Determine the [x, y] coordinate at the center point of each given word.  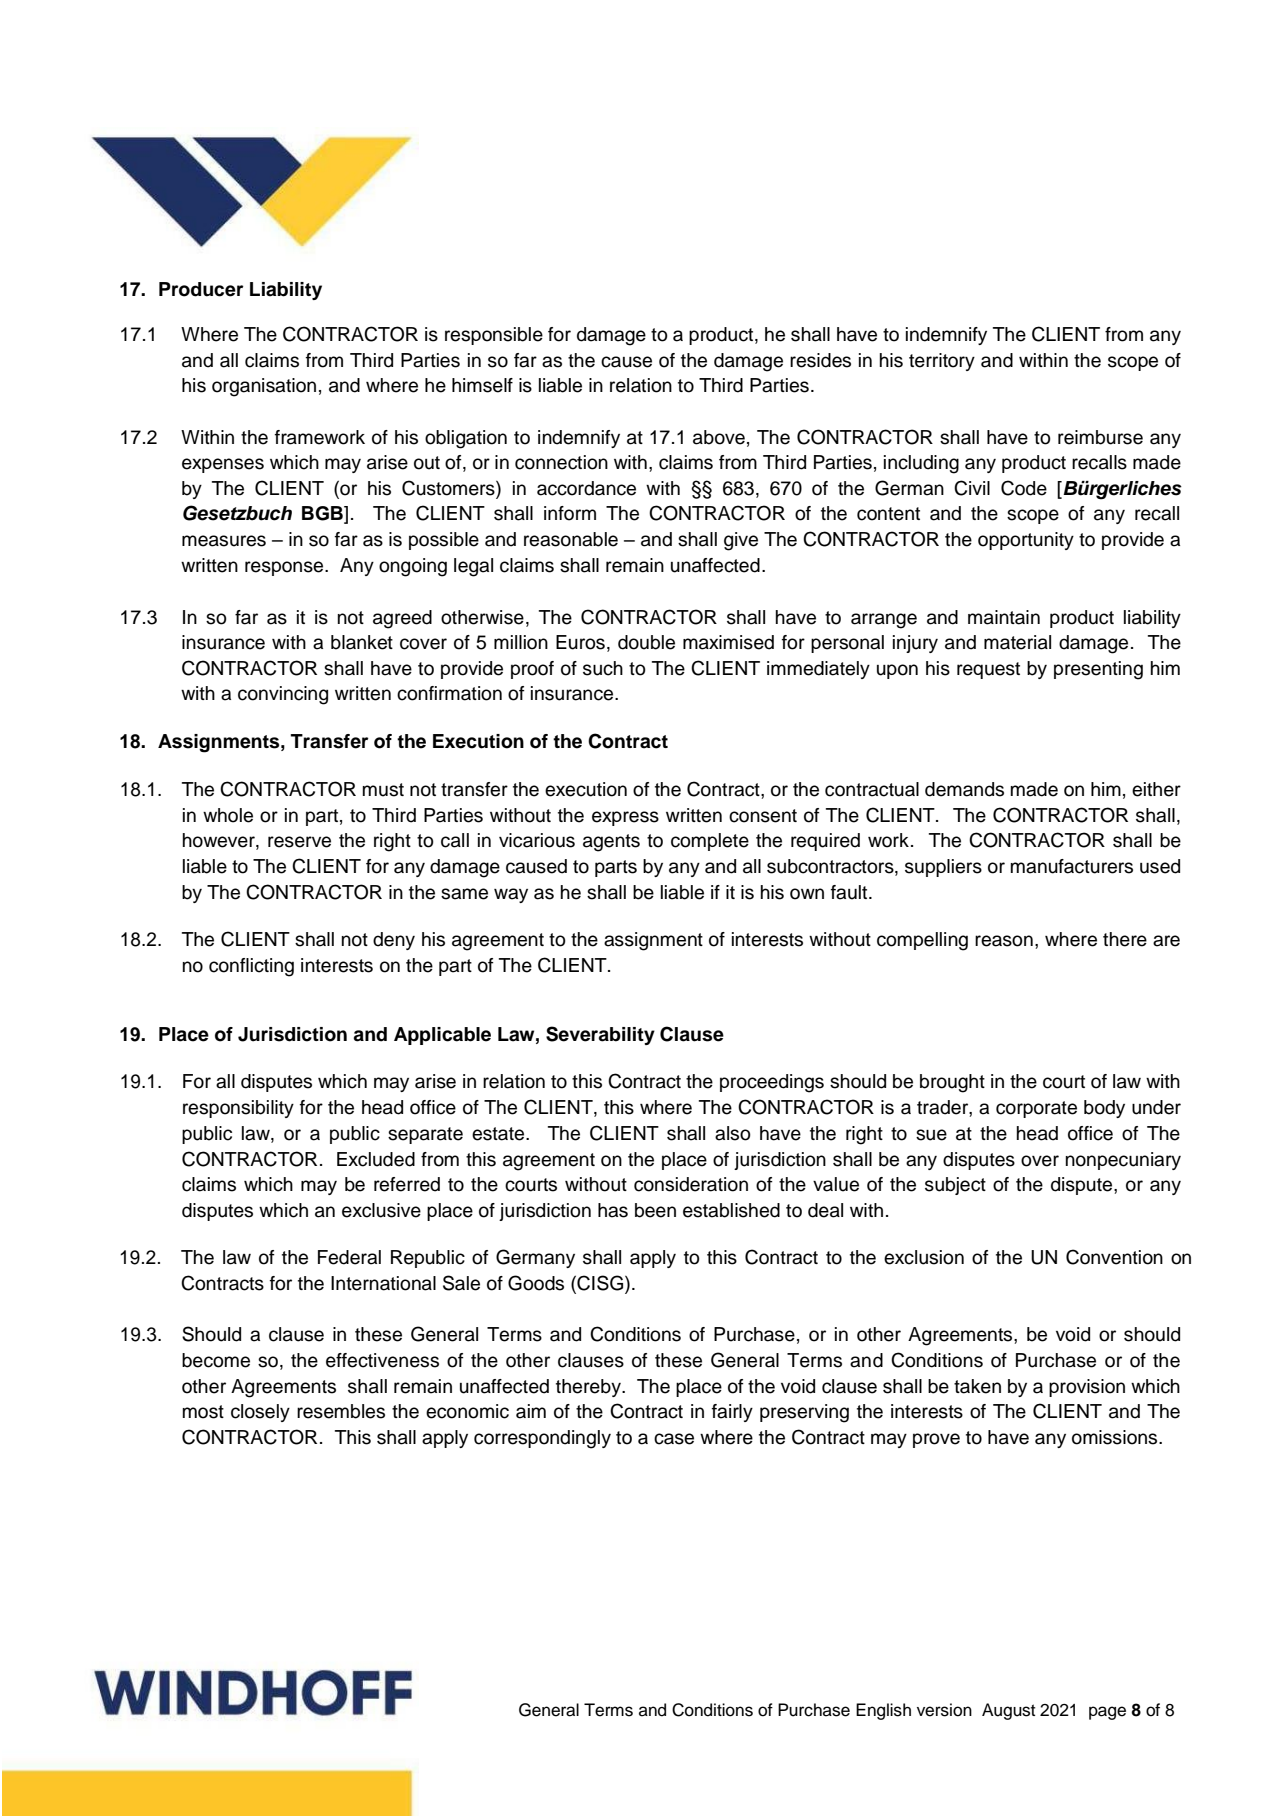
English [883, 1711]
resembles [341, 1411]
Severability [600, 1035]
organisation [264, 387]
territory [942, 362]
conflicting [251, 967]
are [1166, 941]
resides [820, 360]
